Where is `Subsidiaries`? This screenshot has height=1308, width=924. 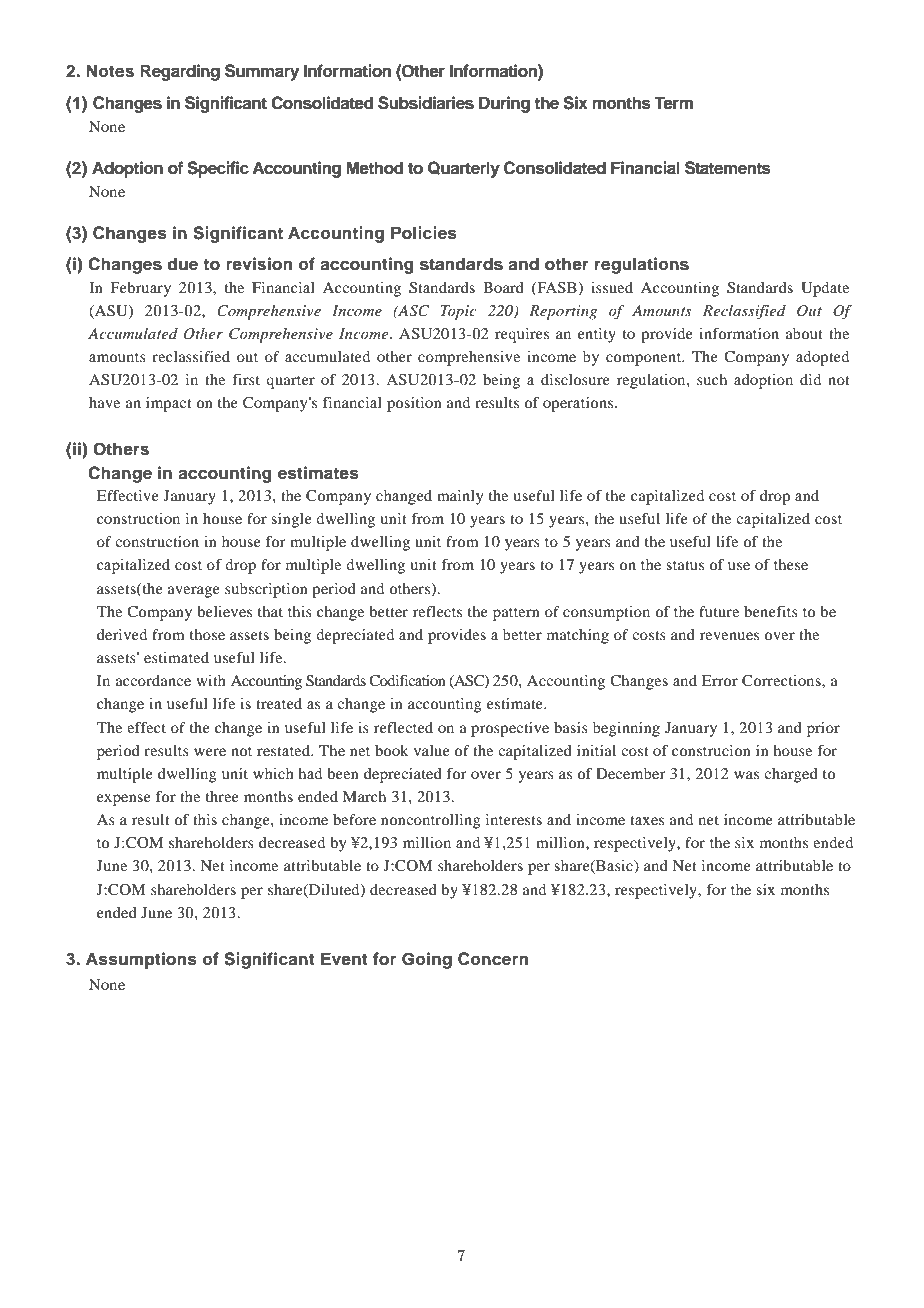
Subsidiaries is located at coordinates (426, 103).
